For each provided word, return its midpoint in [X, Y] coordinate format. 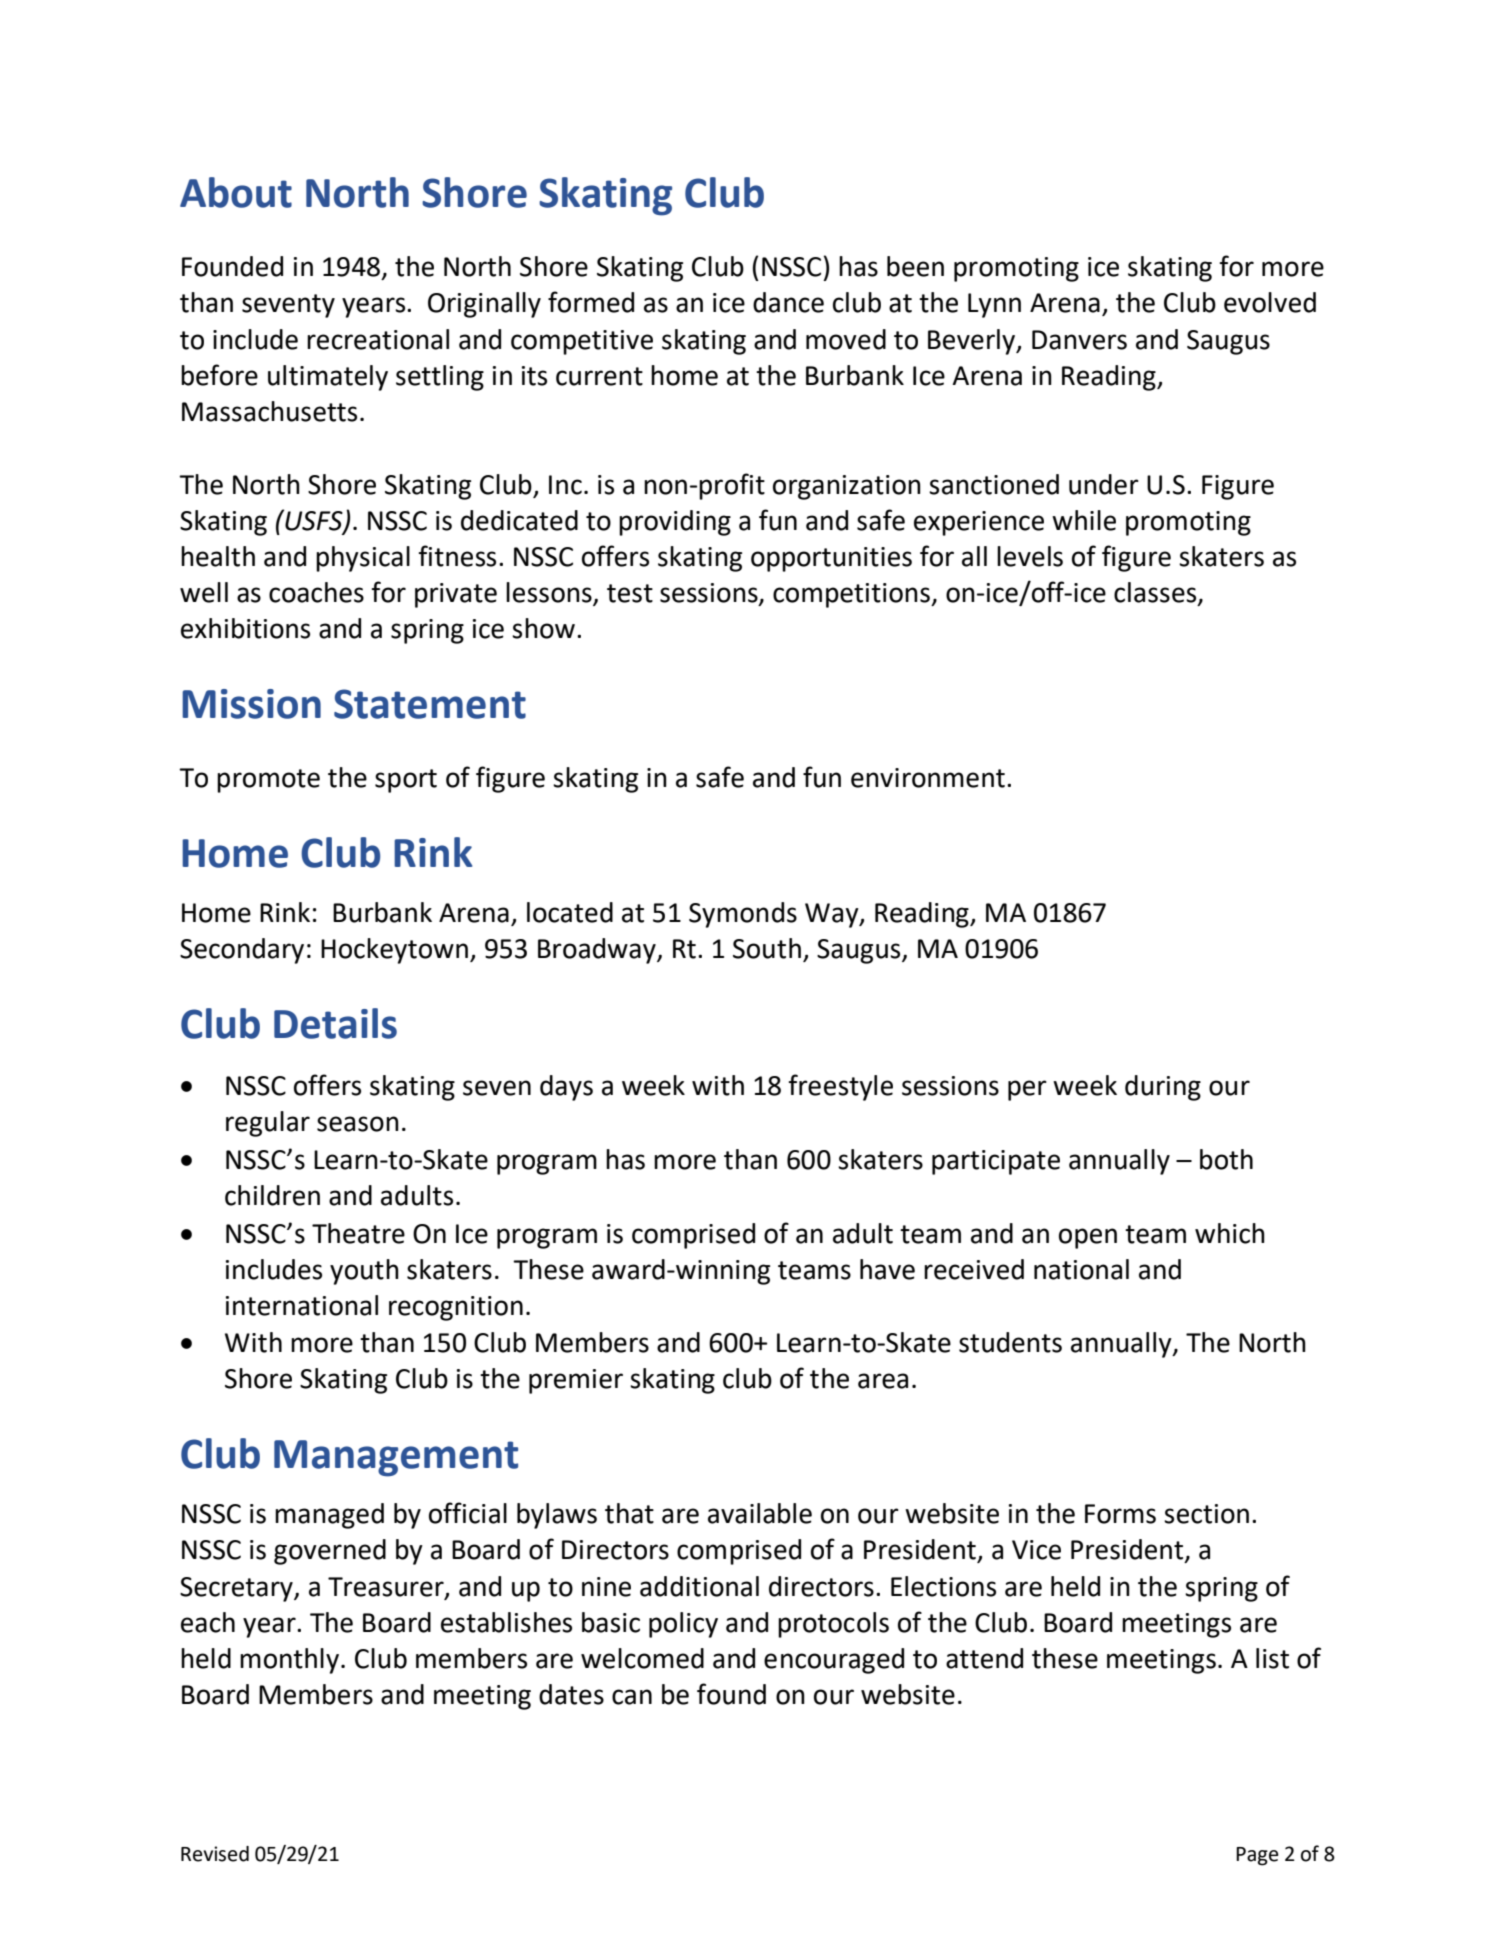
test [630, 593]
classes [1156, 593]
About [236, 192]
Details [335, 1023]
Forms [1120, 1514]
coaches [316, 592]
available [760, 1513]
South [767, 948]
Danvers [1079, 340]
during [1163, 1088]
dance [788, 302]
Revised [215, 1854]
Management [396, 1458]
